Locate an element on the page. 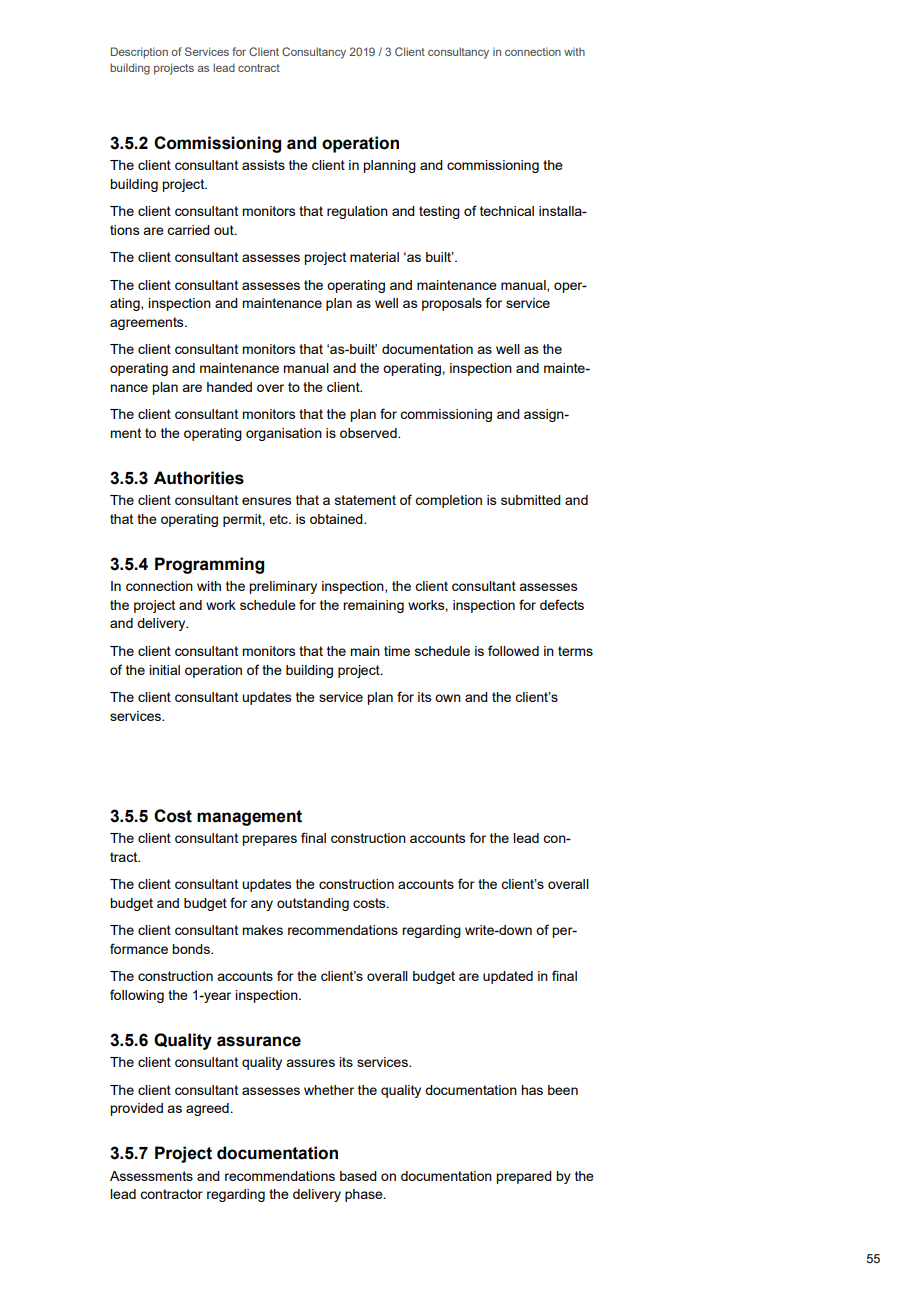  any is located at coordinates (262, 905).
